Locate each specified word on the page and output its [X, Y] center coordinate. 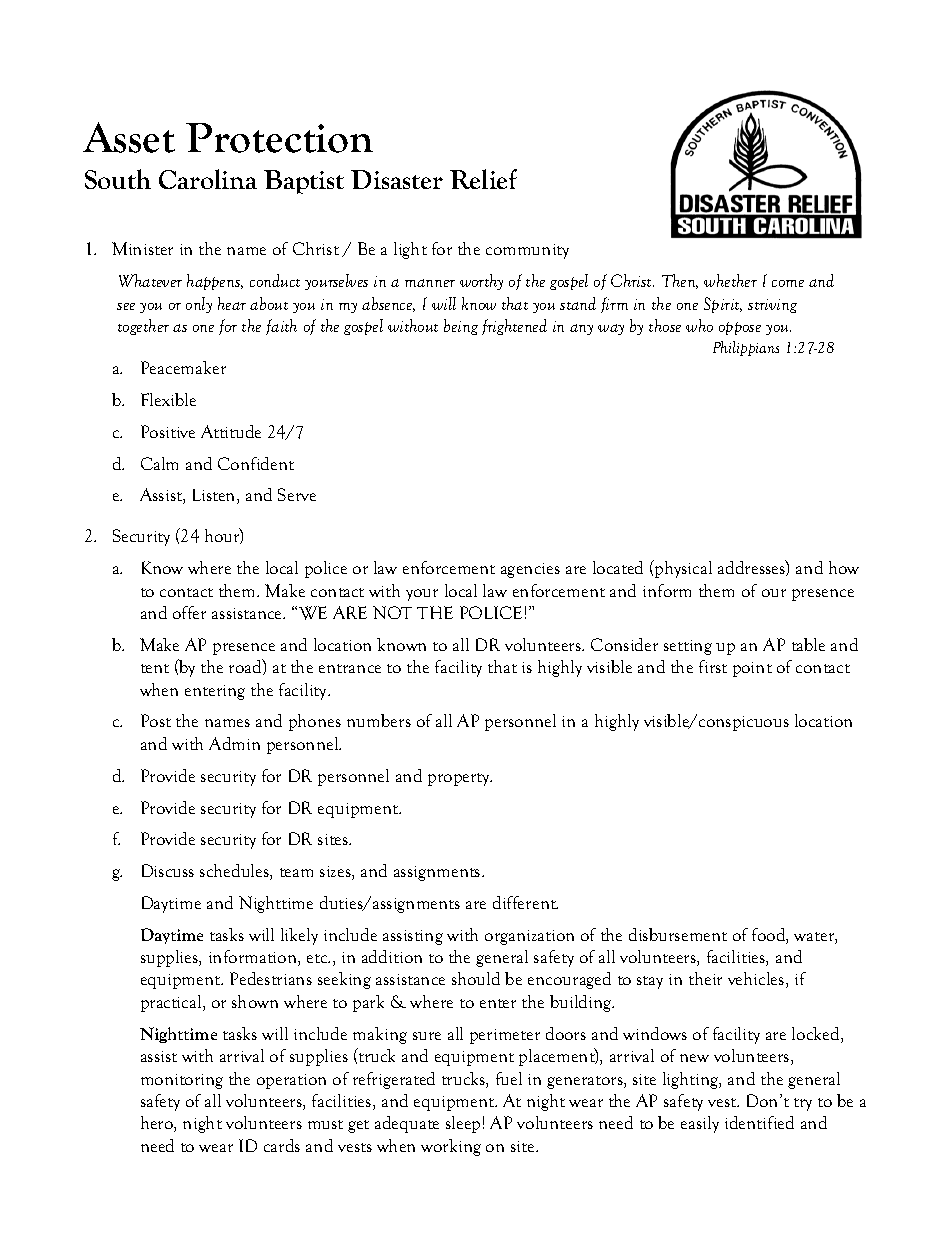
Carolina [208, 179]
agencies [530, 570]
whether [730, 280]
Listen [215, 496]
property [460, 779]
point [752, 669]
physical [682, 569]
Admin [234, 743]
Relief [483, 179]
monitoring [182, 1081]
